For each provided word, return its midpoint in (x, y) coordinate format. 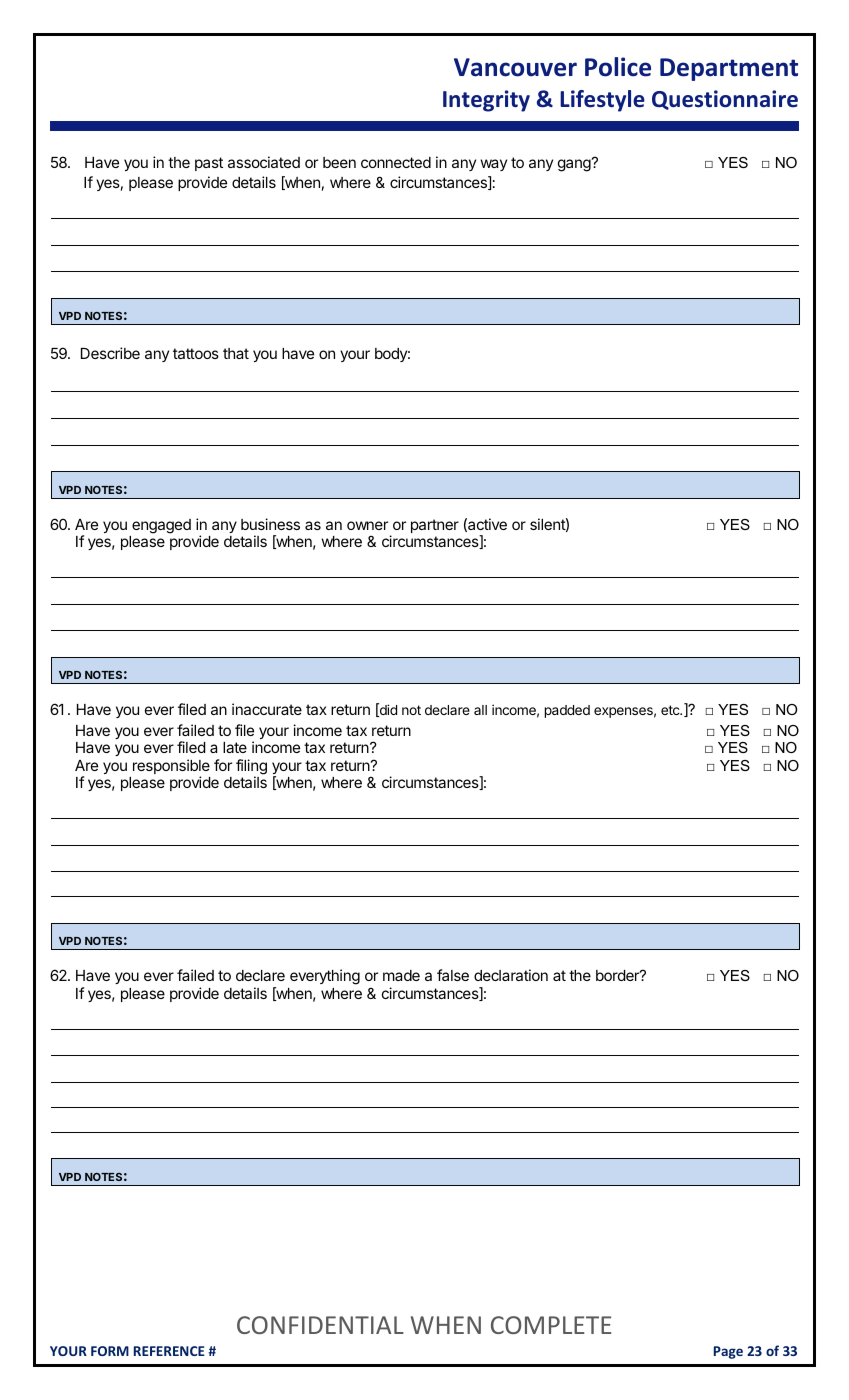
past (209, 164)
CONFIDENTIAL (320, 1325)
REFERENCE (169, 1351)
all (480, 710)
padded (567, 711)
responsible (171, 768)
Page (728, 1352)
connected (396, 162)
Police (618, 67)
